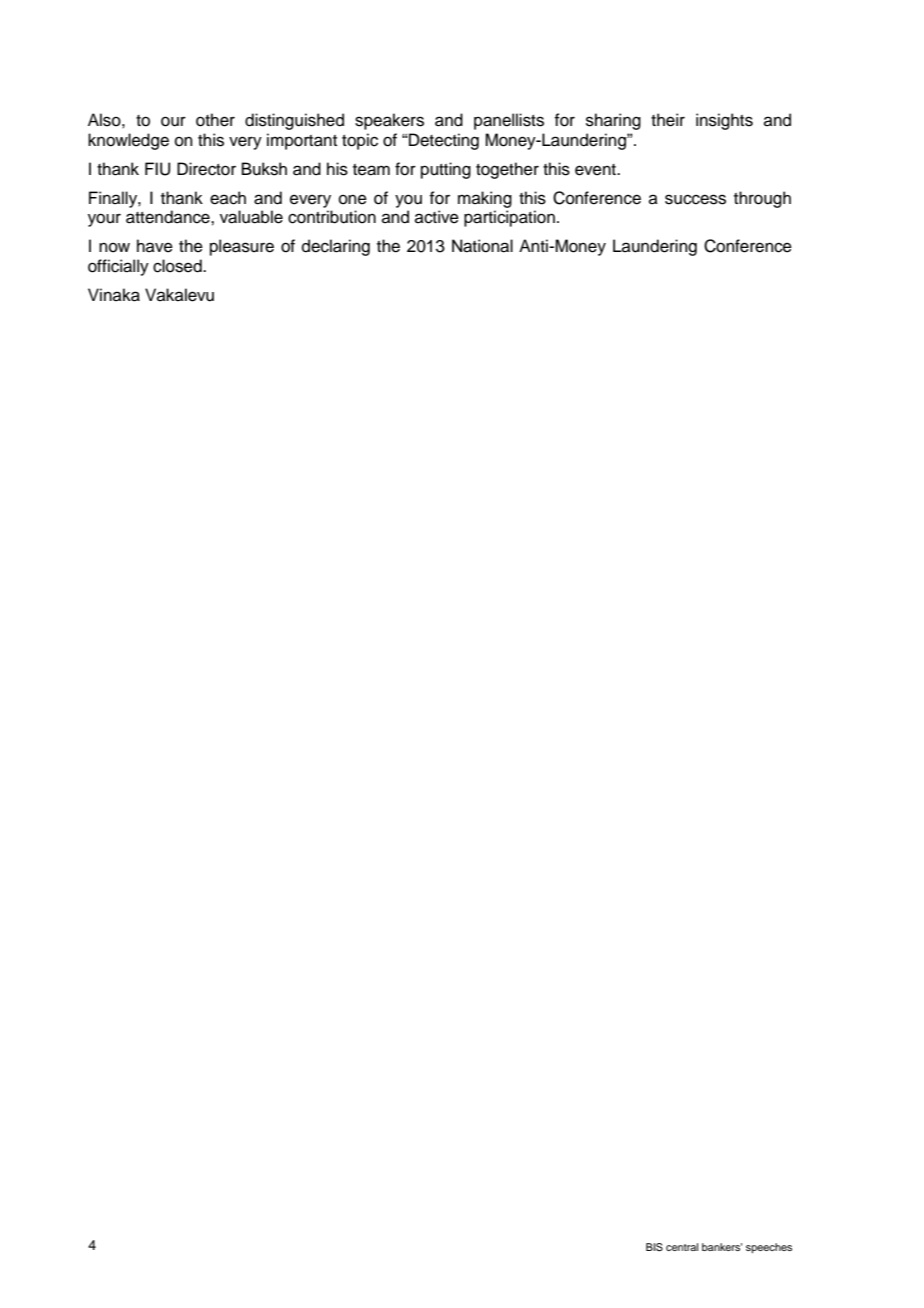 The image size is (924, 1308). I want to click on Director, so click(206, 169).
